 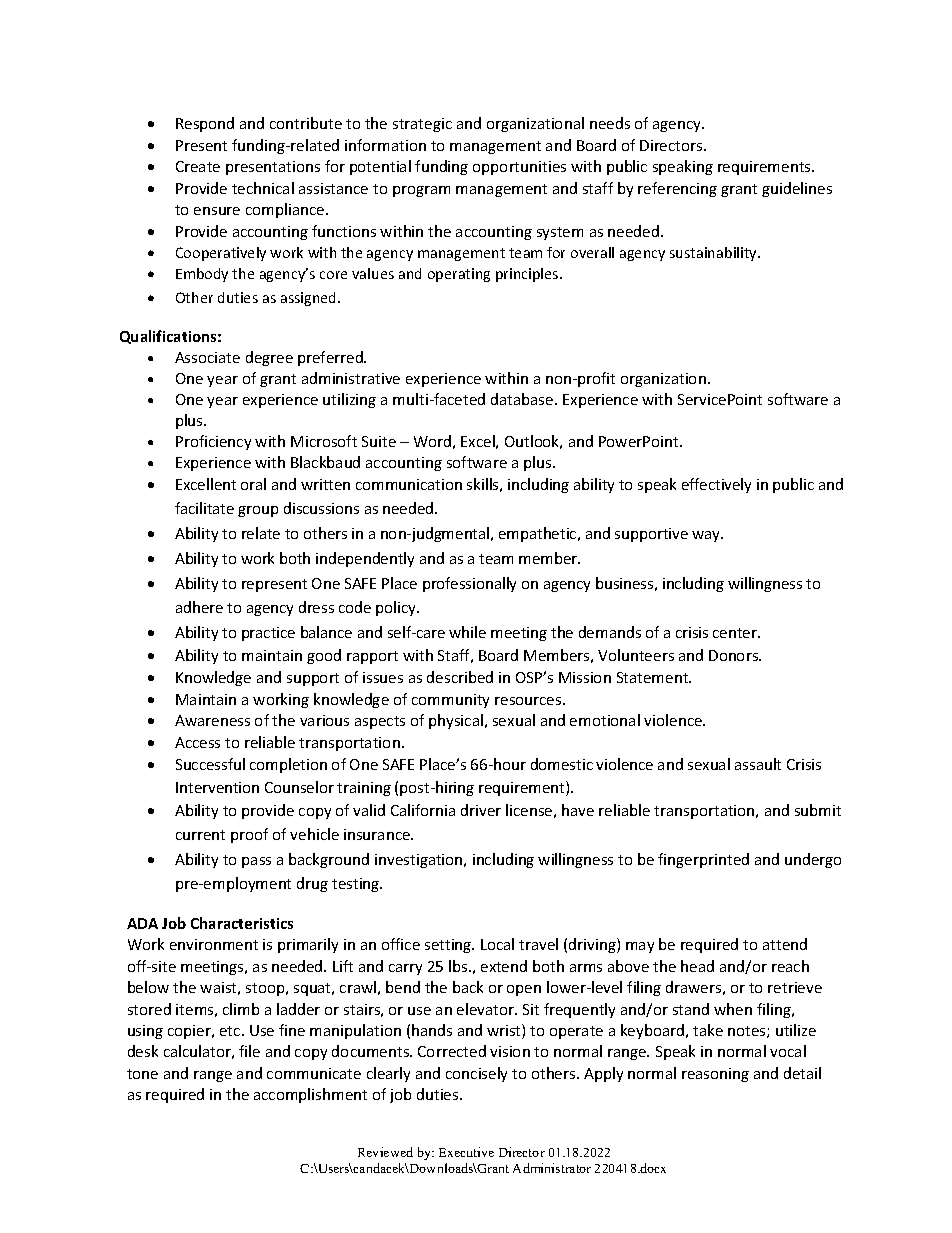 I want to click on database, so click(x=523, y=399).
